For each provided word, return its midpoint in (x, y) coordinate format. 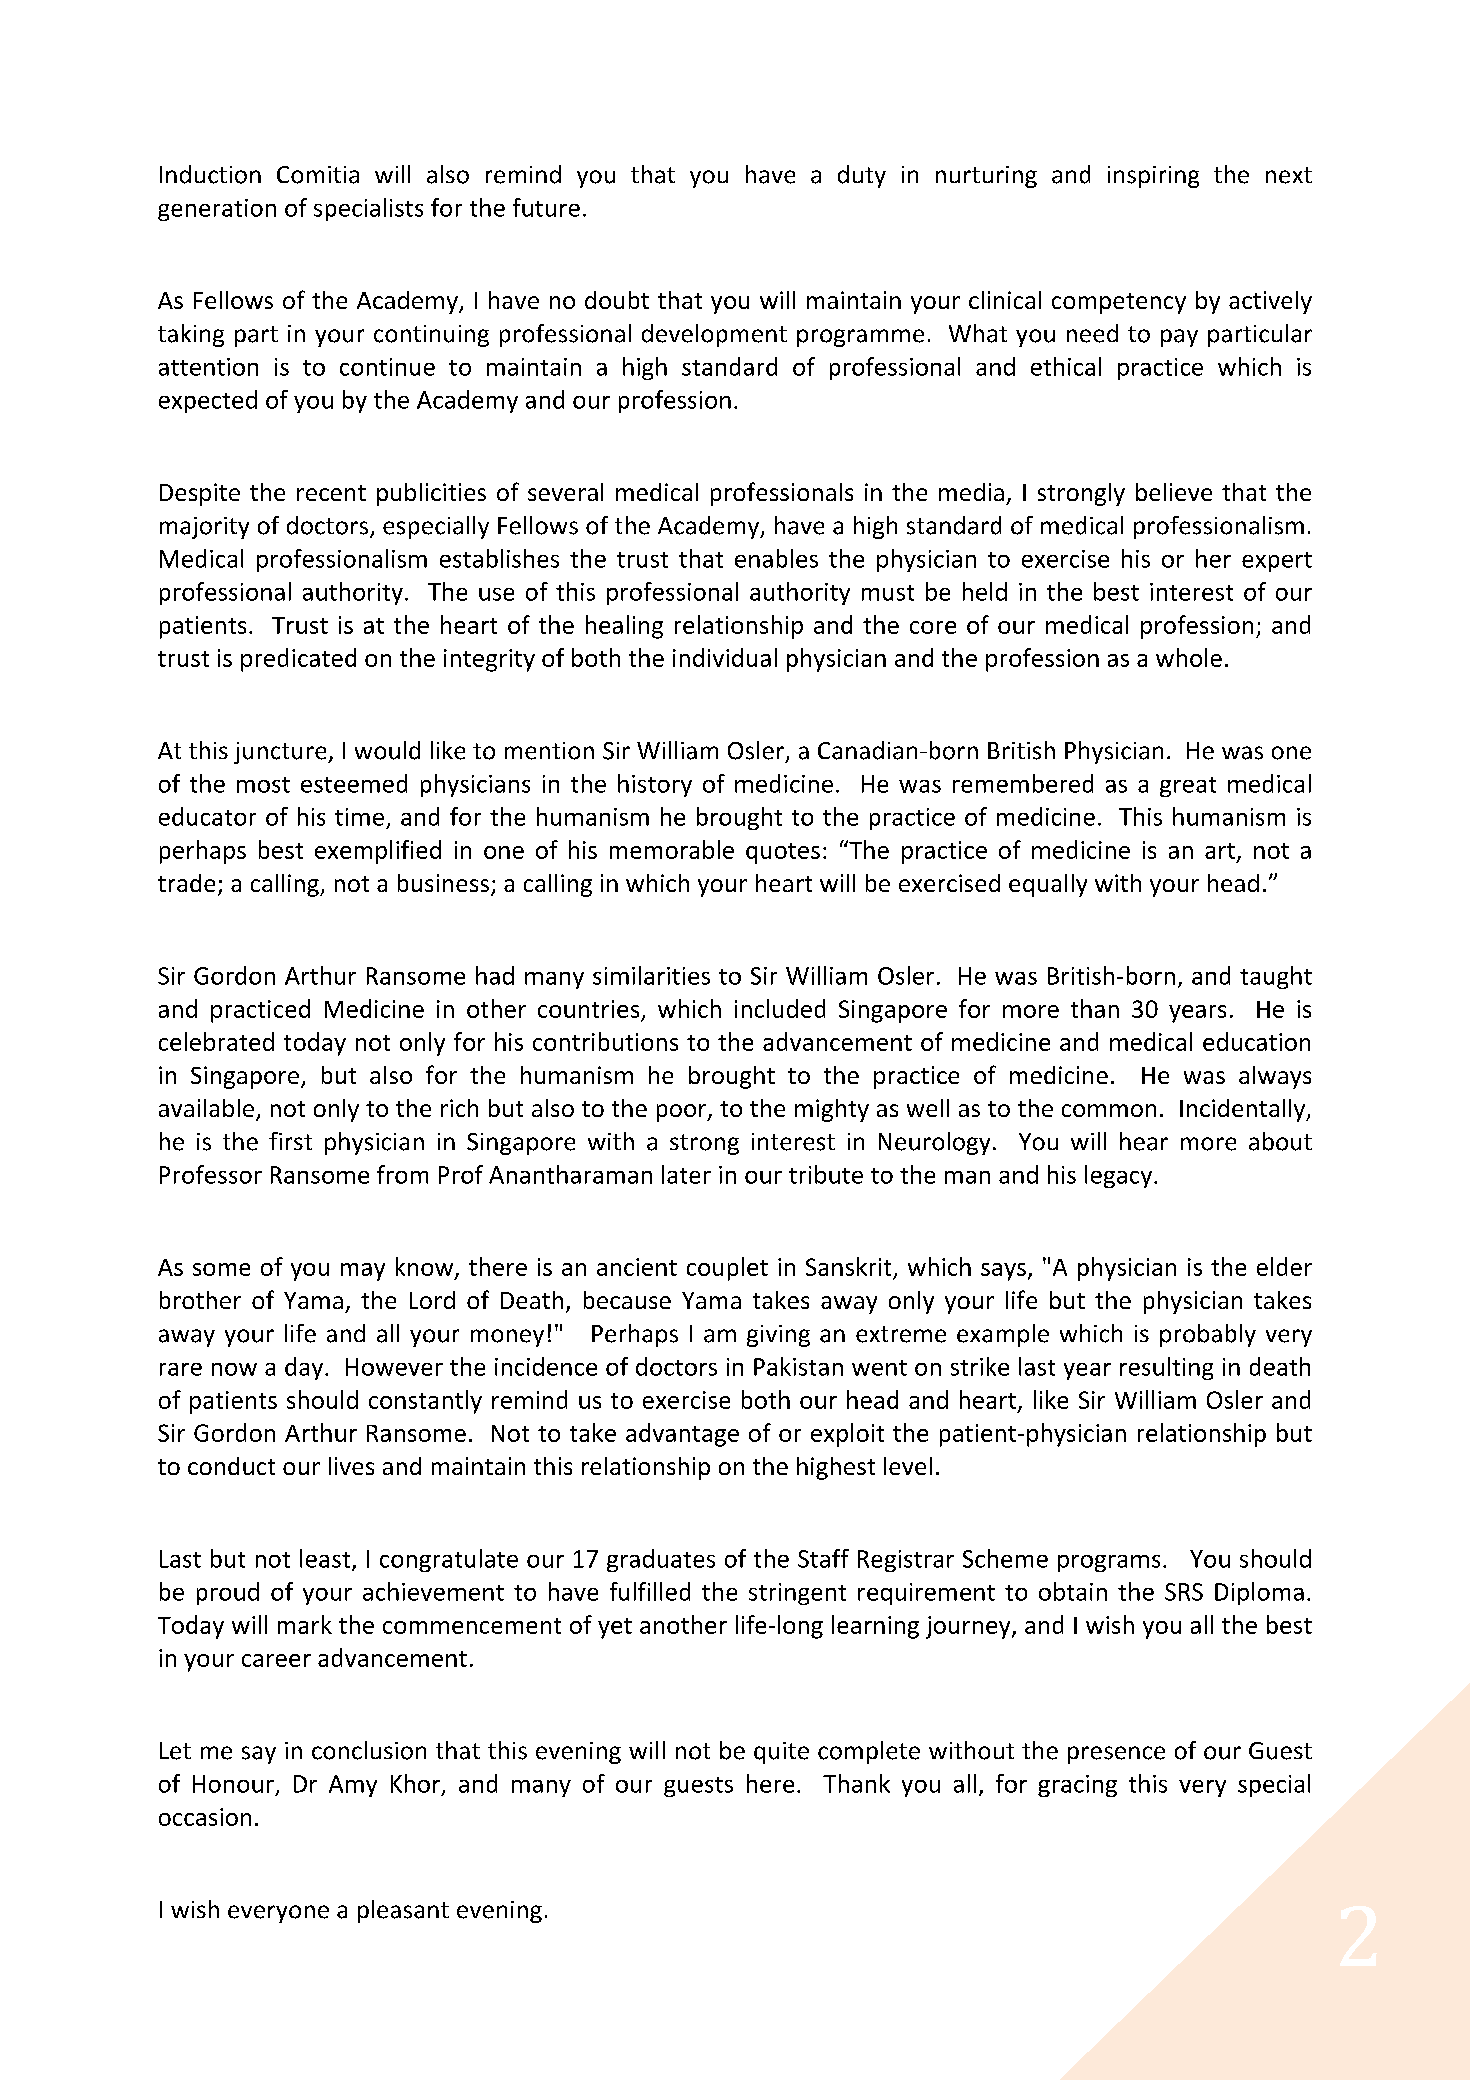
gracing (1077, 1786)
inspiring (1153, 177)
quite (781, 1753)
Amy (353, 1786)
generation (217, 210)
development (714, 335)
